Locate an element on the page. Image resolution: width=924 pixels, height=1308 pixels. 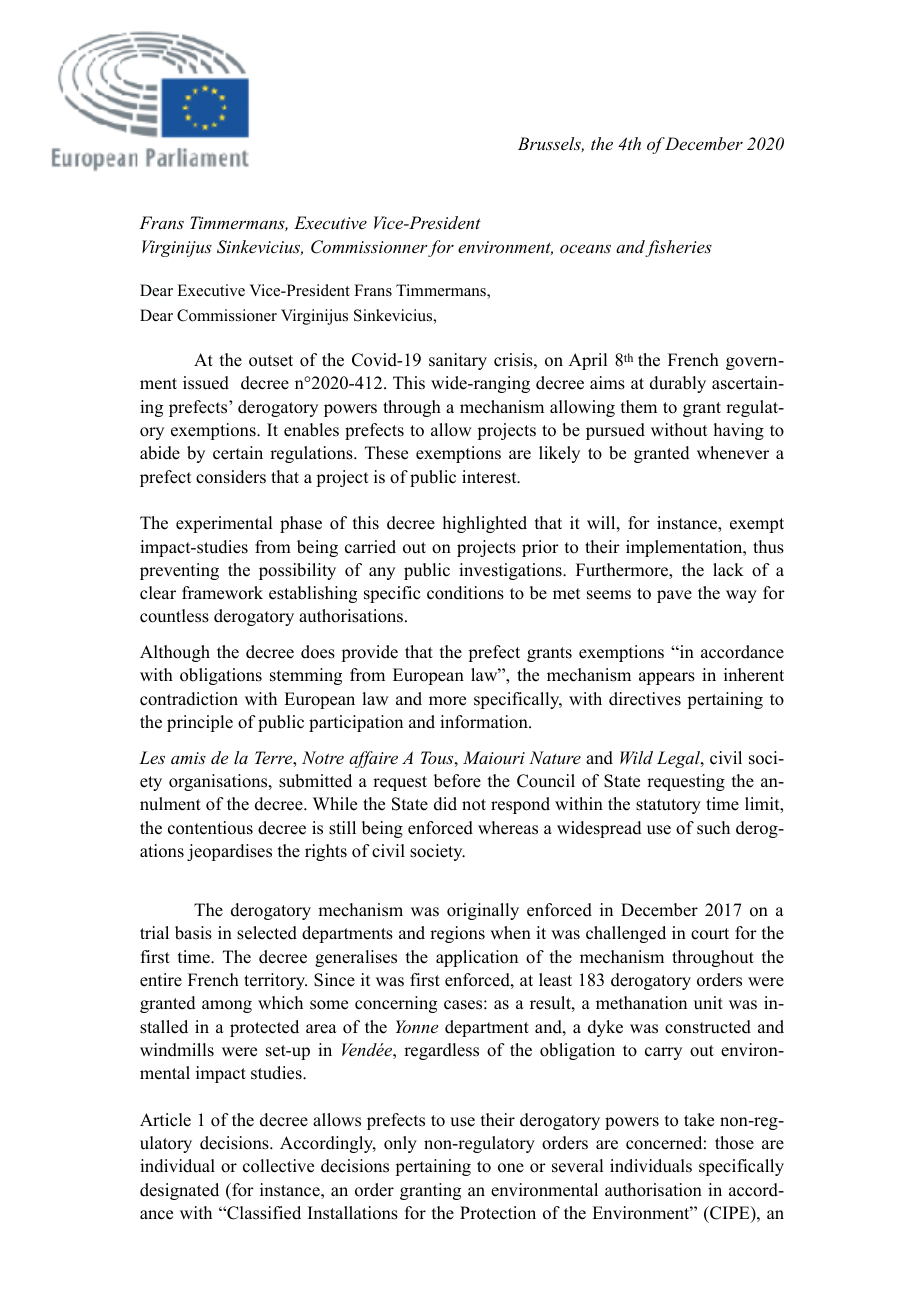
designated is located at coordinates (179, 1191).
